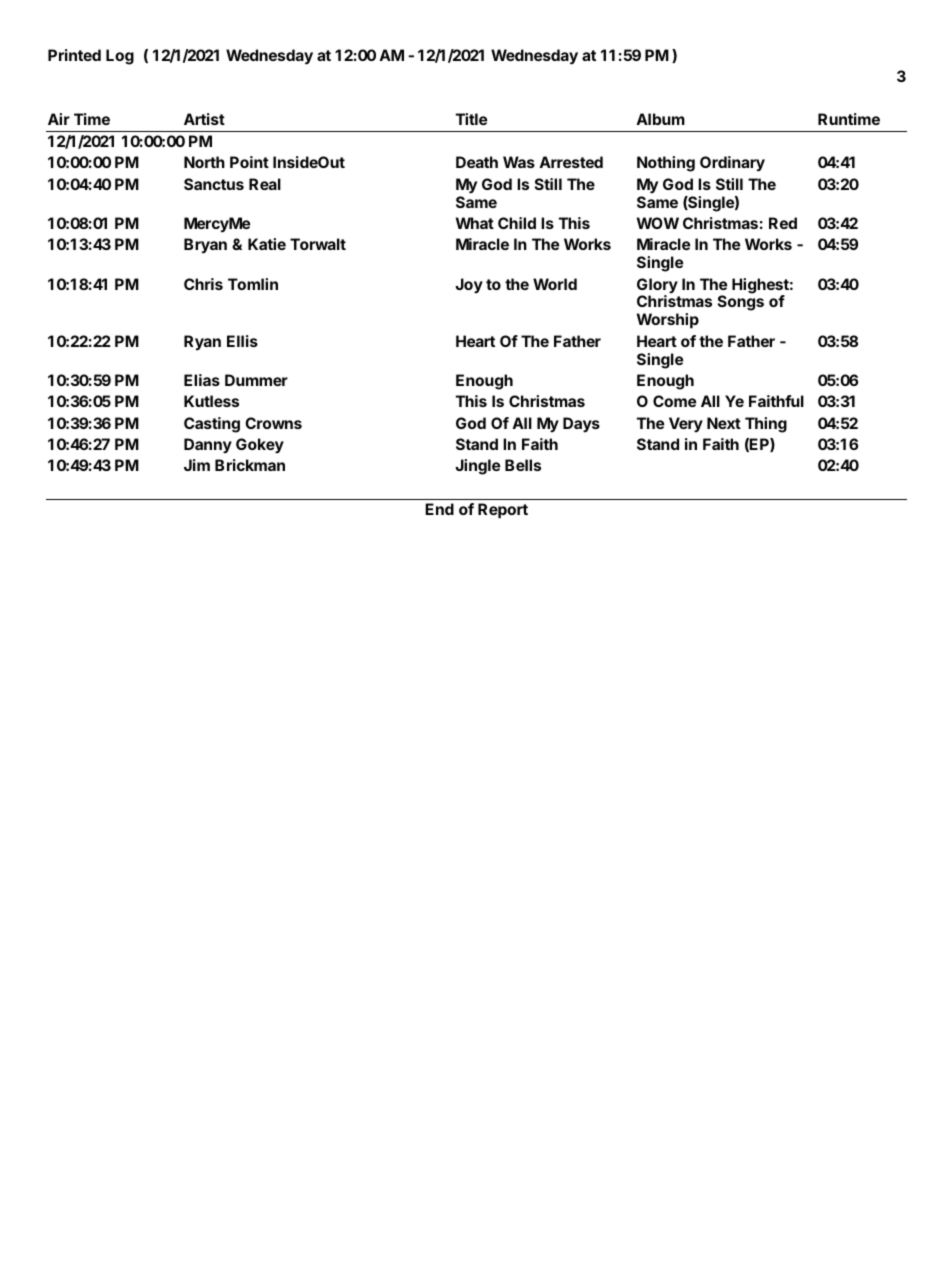 This screenshot has height=1268, width=952. What do you see at coordinates (120, 57) in the screenshot?
I see `Log` at bounding box center [120, 57].
